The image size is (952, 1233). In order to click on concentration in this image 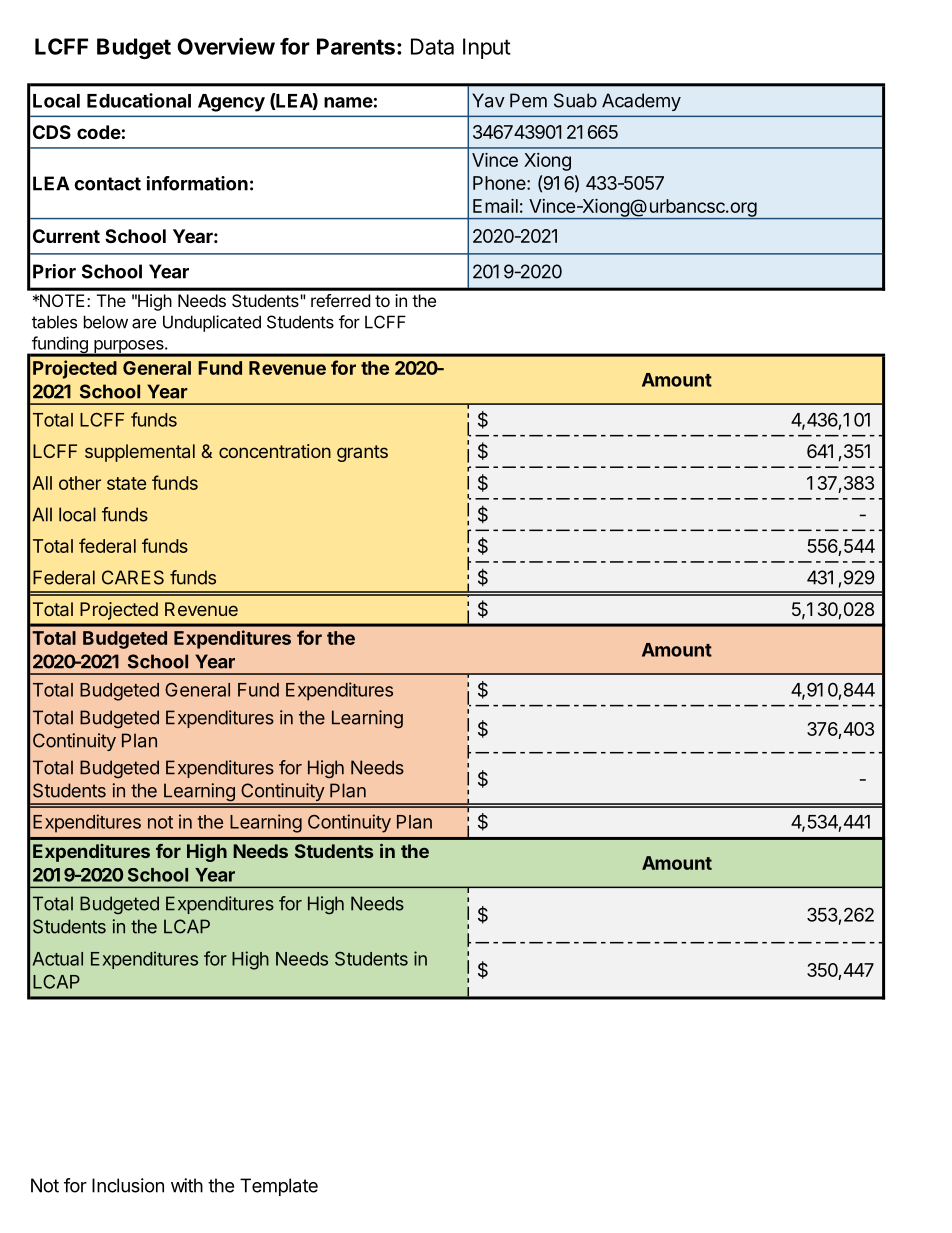, I will do `click(275, 451)`.
